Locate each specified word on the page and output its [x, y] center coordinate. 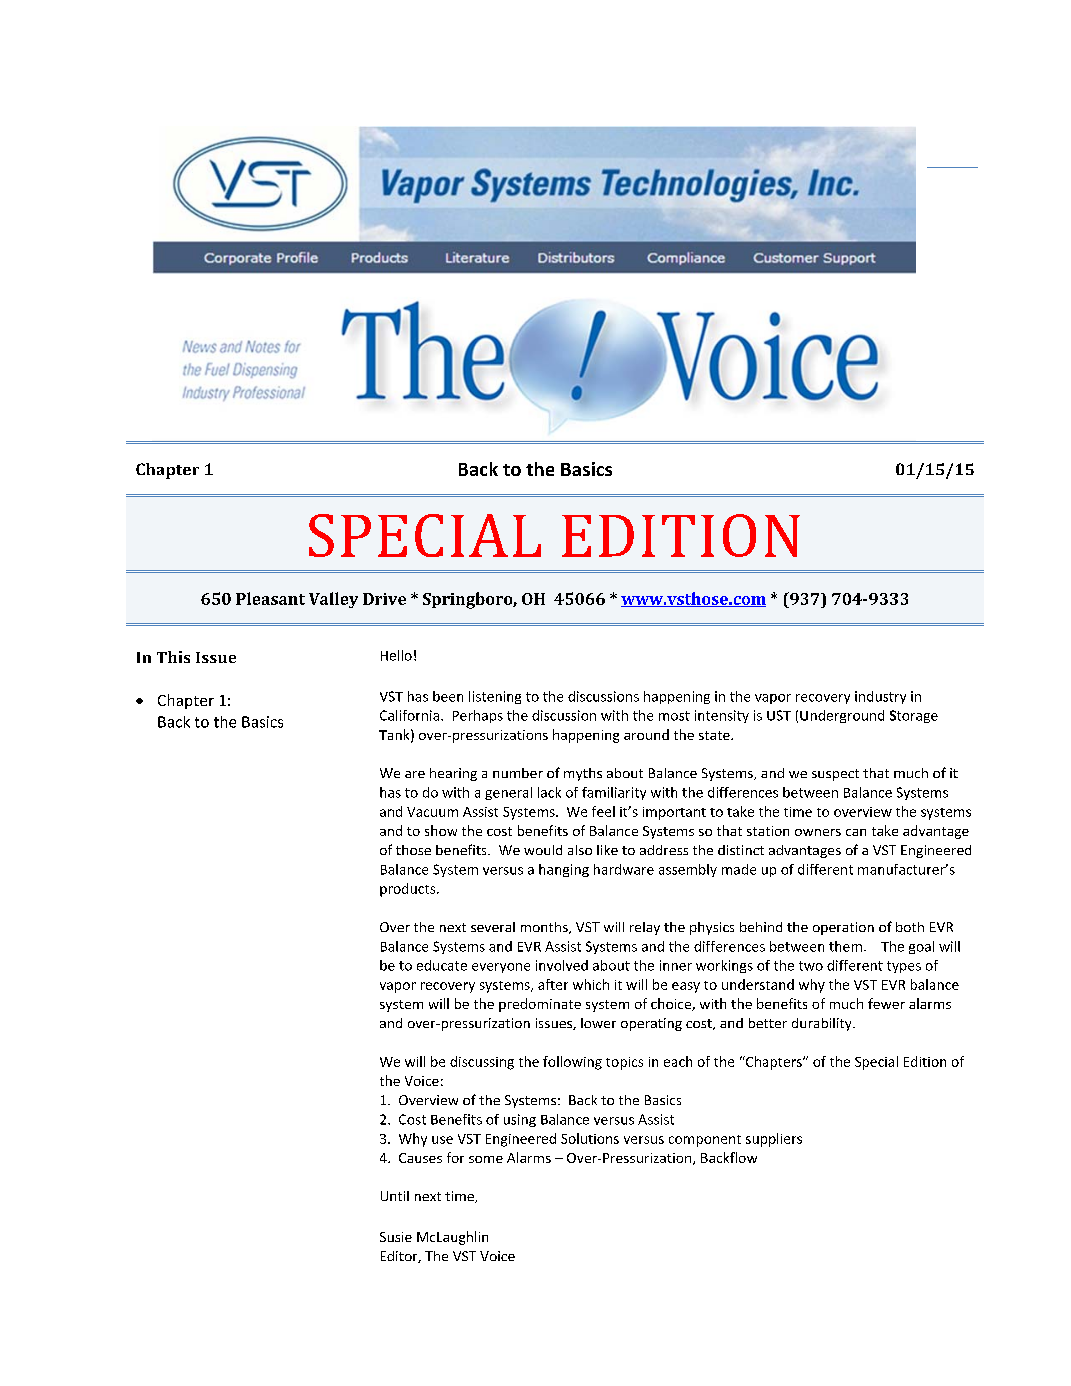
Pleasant [270, 598]
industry [880, 697]
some [486, 1159]
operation [843, 928]
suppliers [774, 1140]
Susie [396, 1237]
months [545, 928]
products [409, 890]
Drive [384, 599]
